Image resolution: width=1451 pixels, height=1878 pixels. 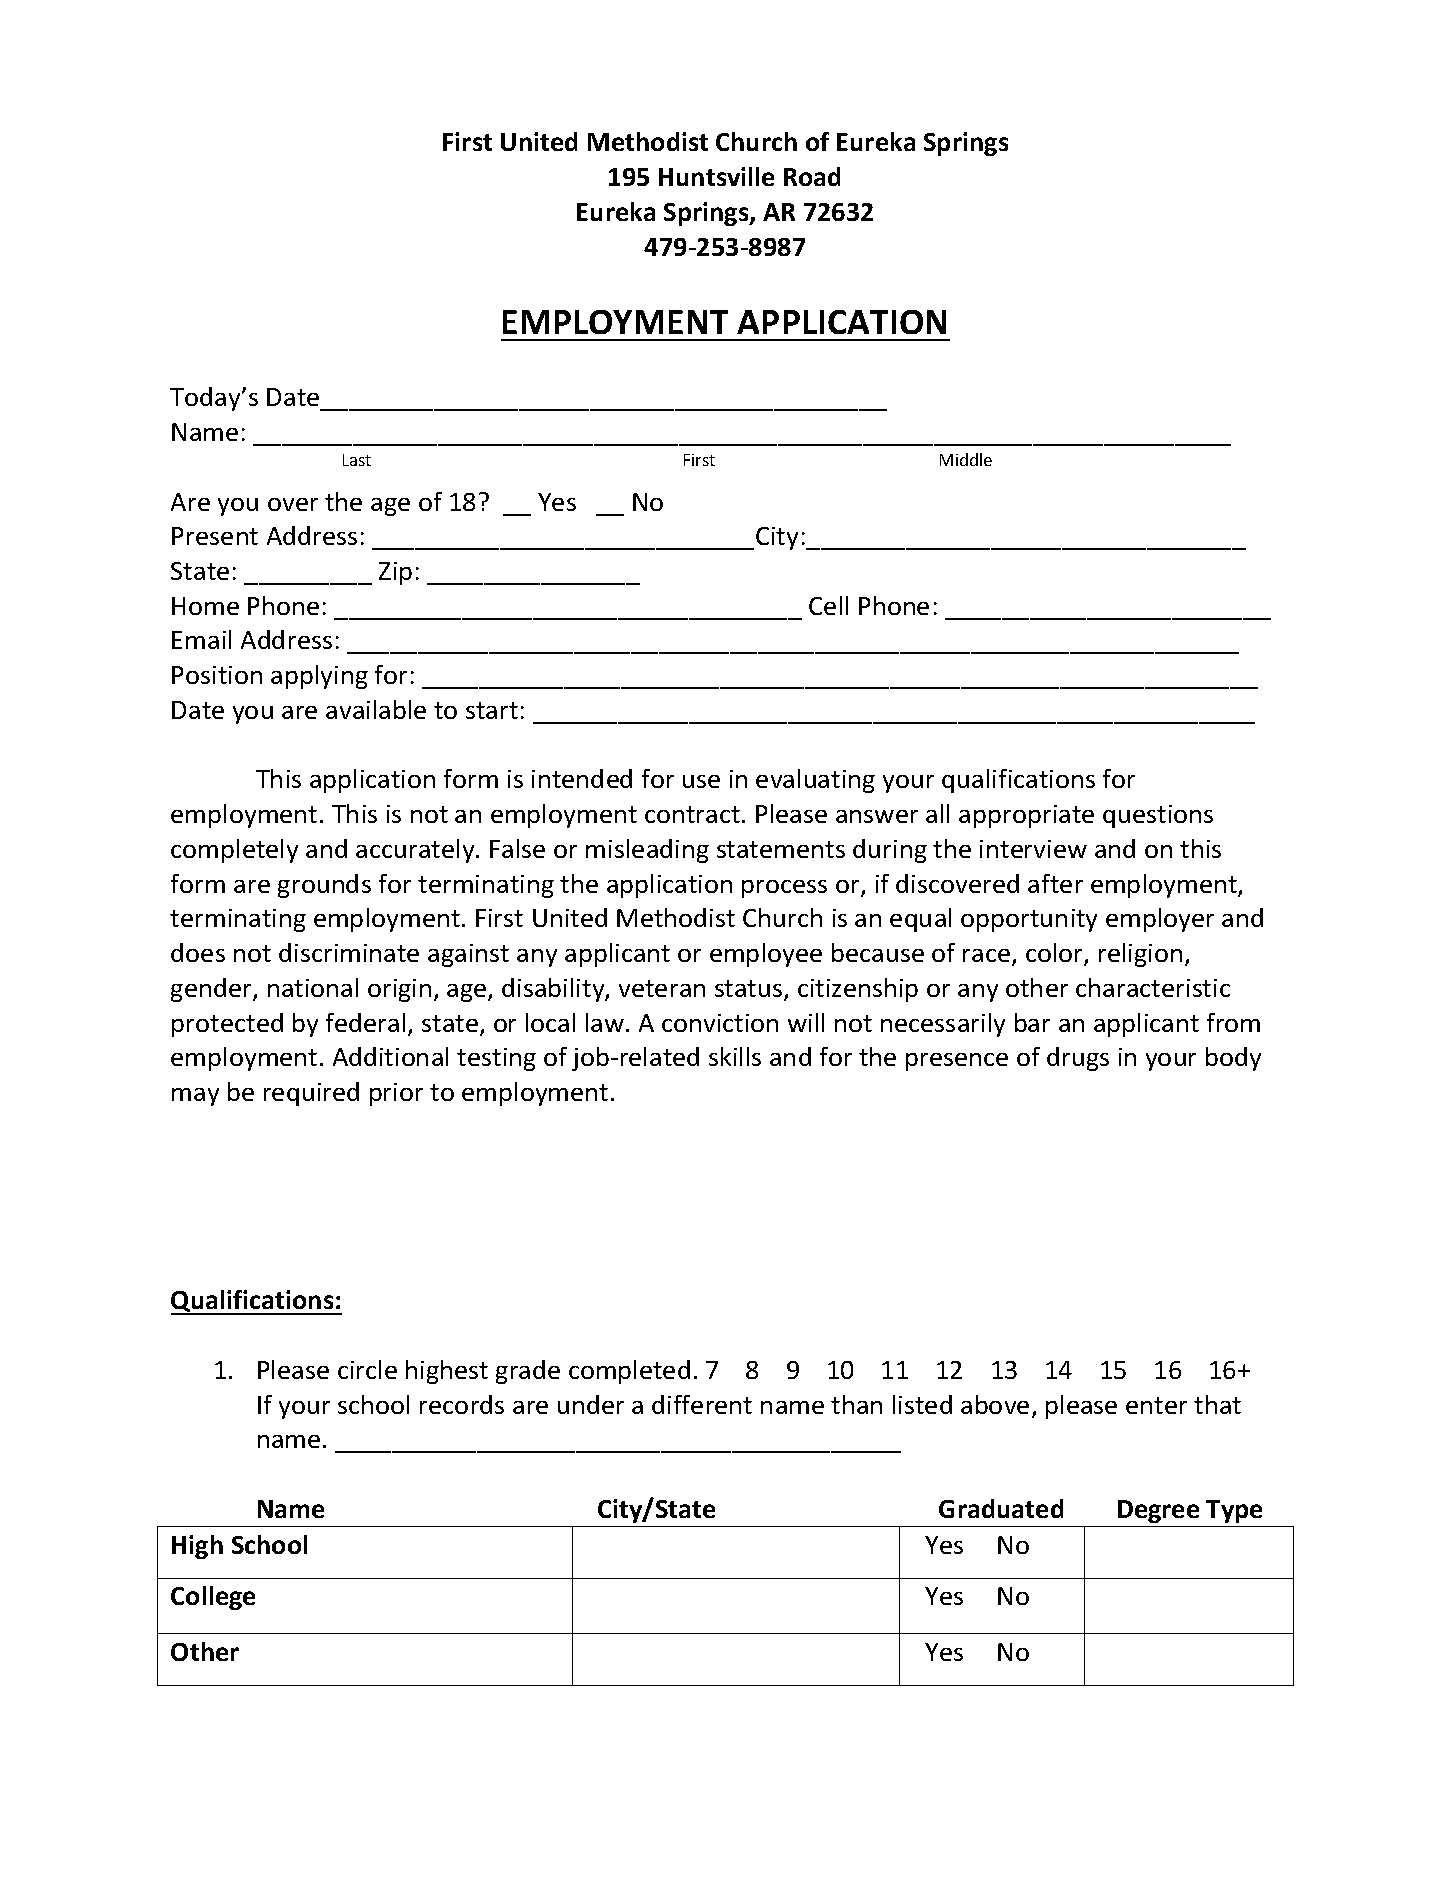 I want to click on Huntsville, so click(x=716, y=176).
